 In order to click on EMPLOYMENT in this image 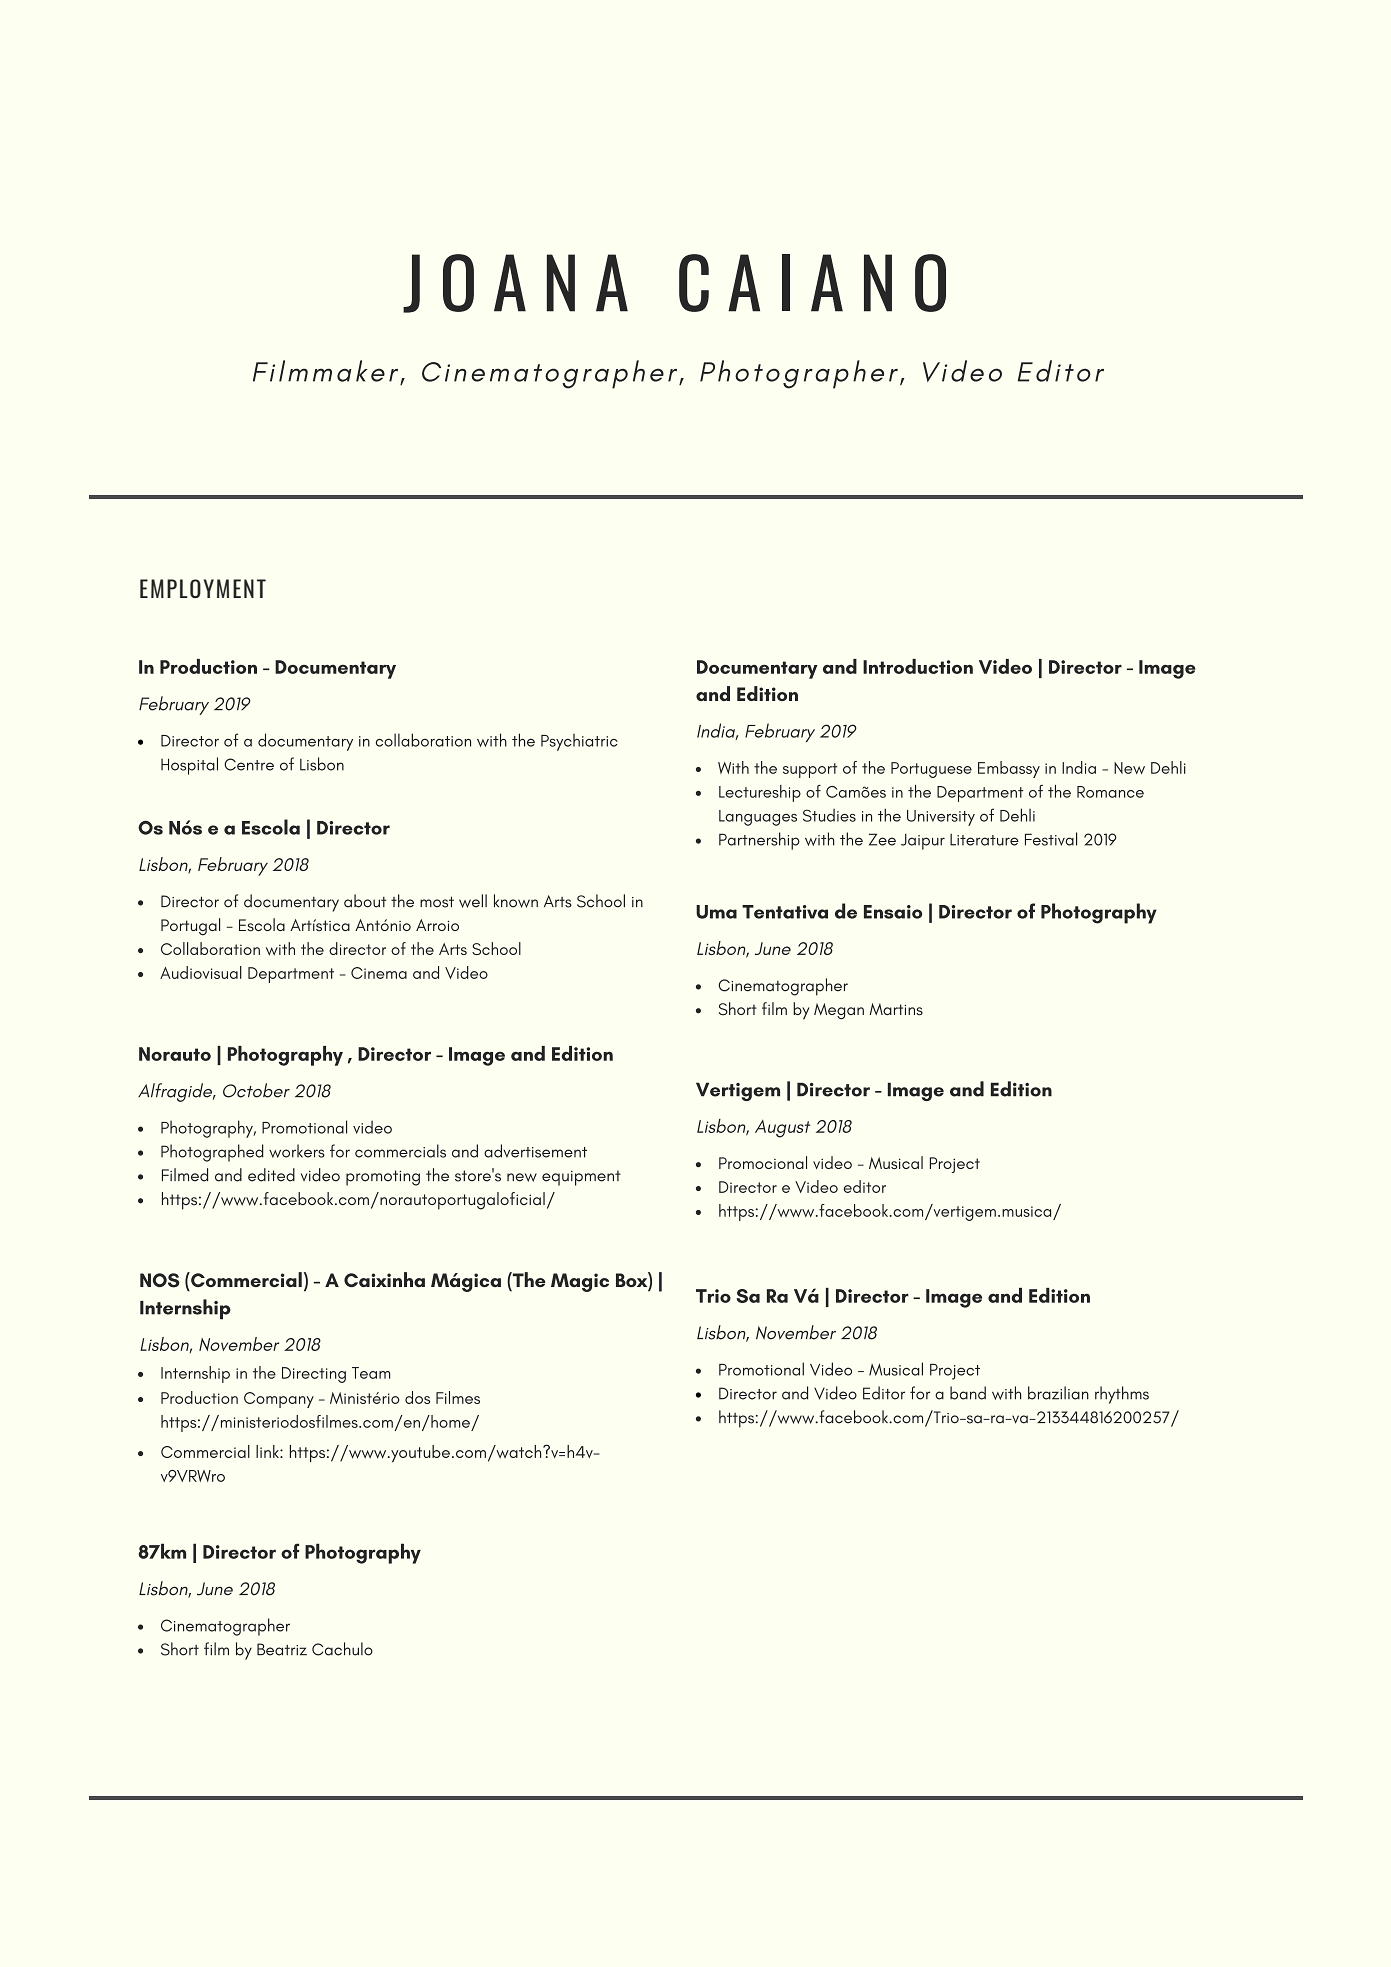, I will do `click(203, 588)`.
